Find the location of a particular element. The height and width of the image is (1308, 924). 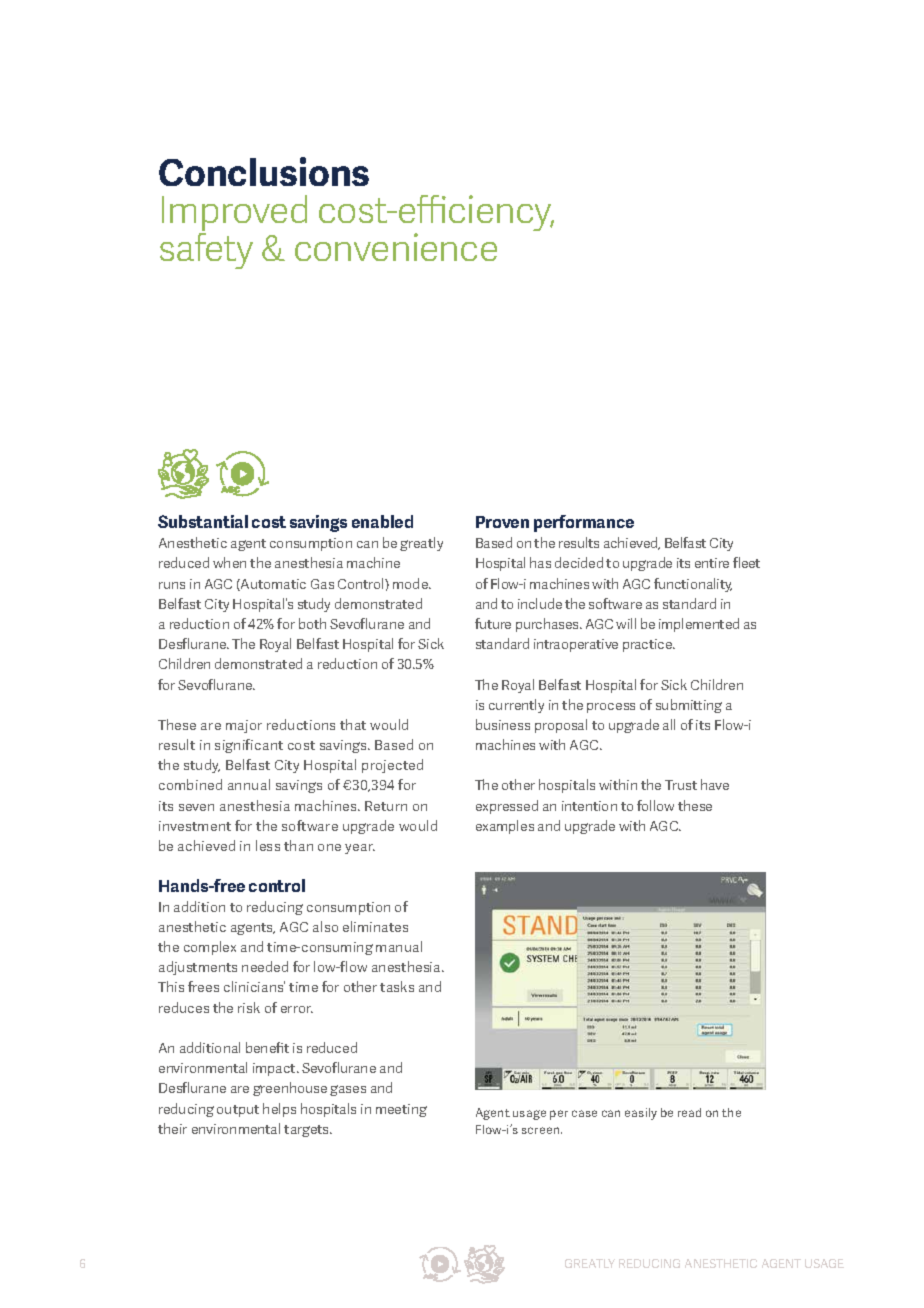

Proven is located at coordinates (502, 522).
